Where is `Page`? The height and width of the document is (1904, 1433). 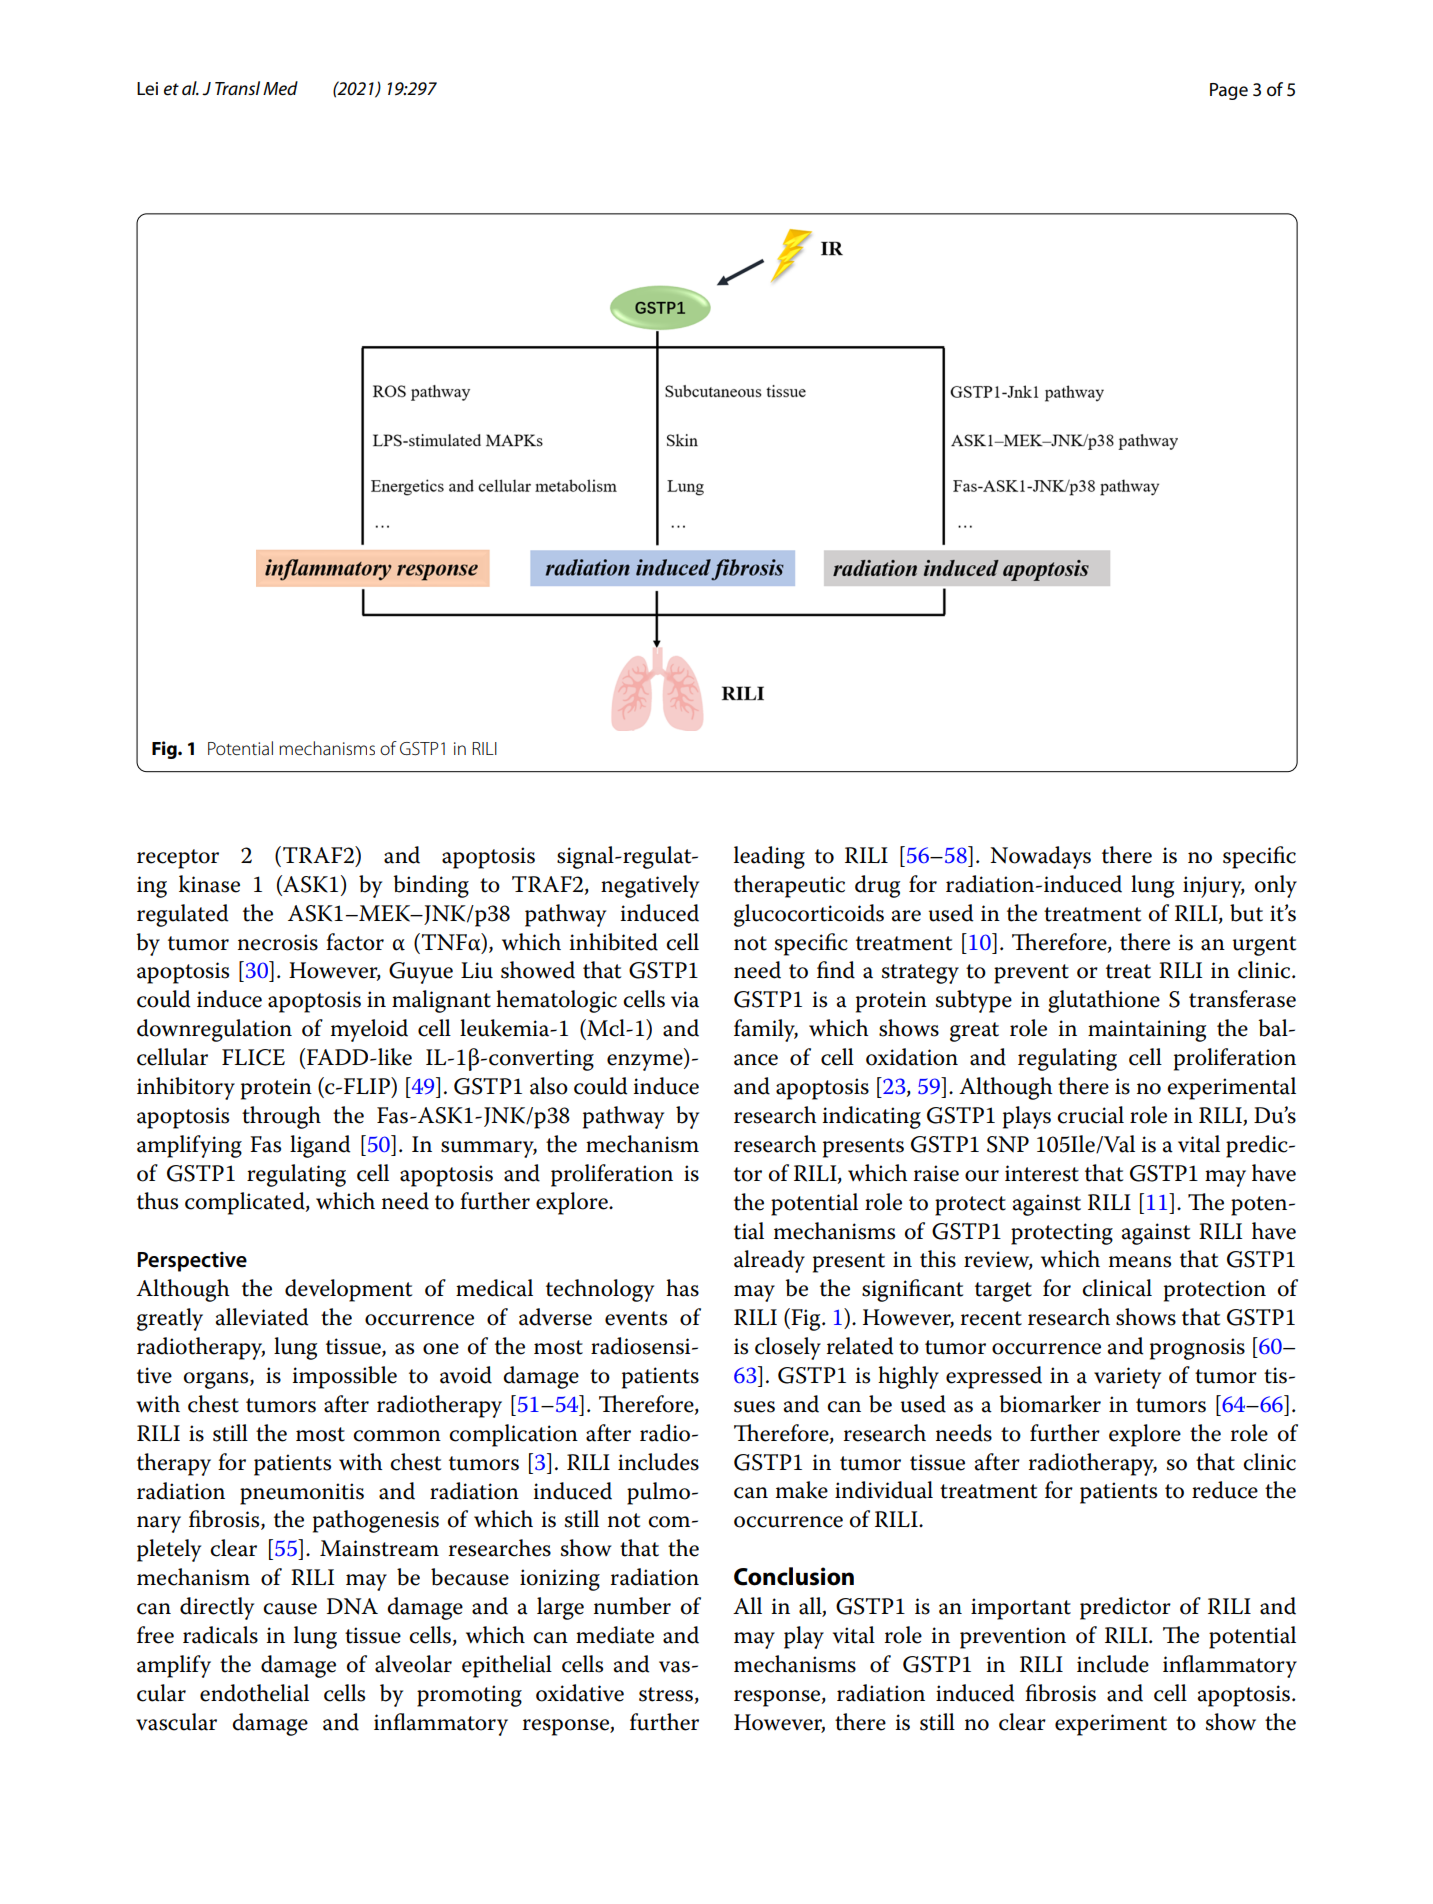 Page is located at coordinates (1229, 91).
